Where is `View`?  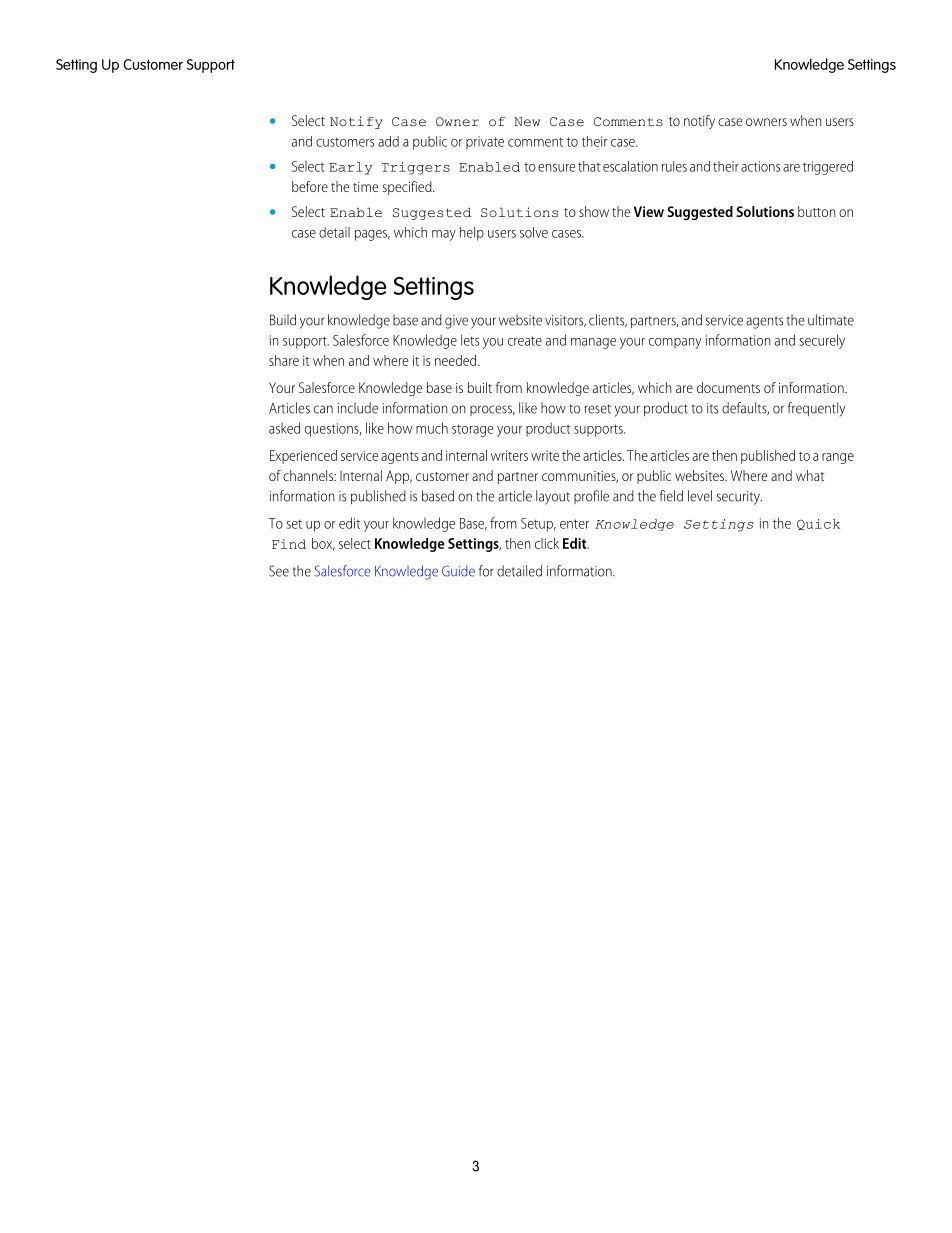
View is located at coordinates (649, 211).
